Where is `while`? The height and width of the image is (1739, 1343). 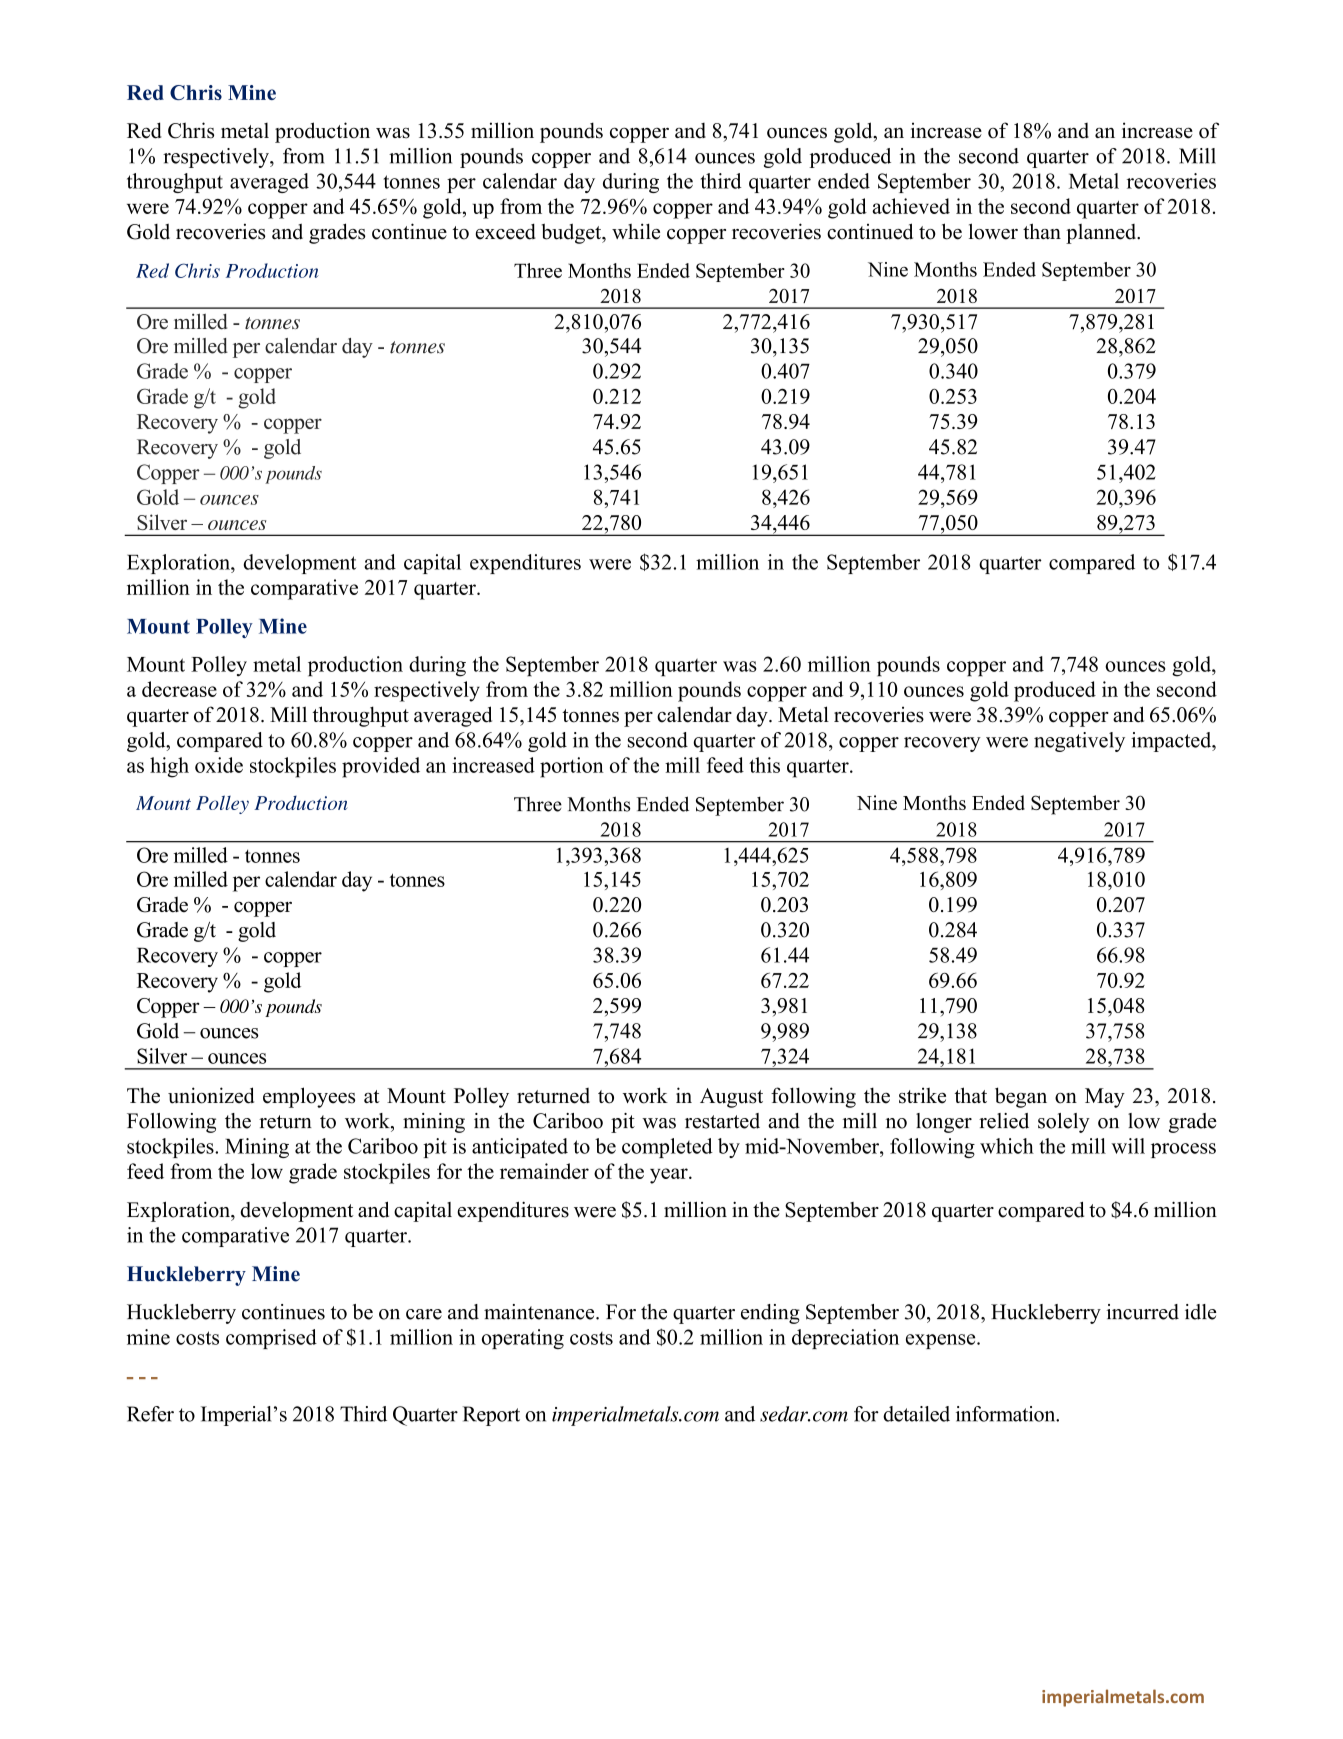 while is located at coordinates (636, 231).
